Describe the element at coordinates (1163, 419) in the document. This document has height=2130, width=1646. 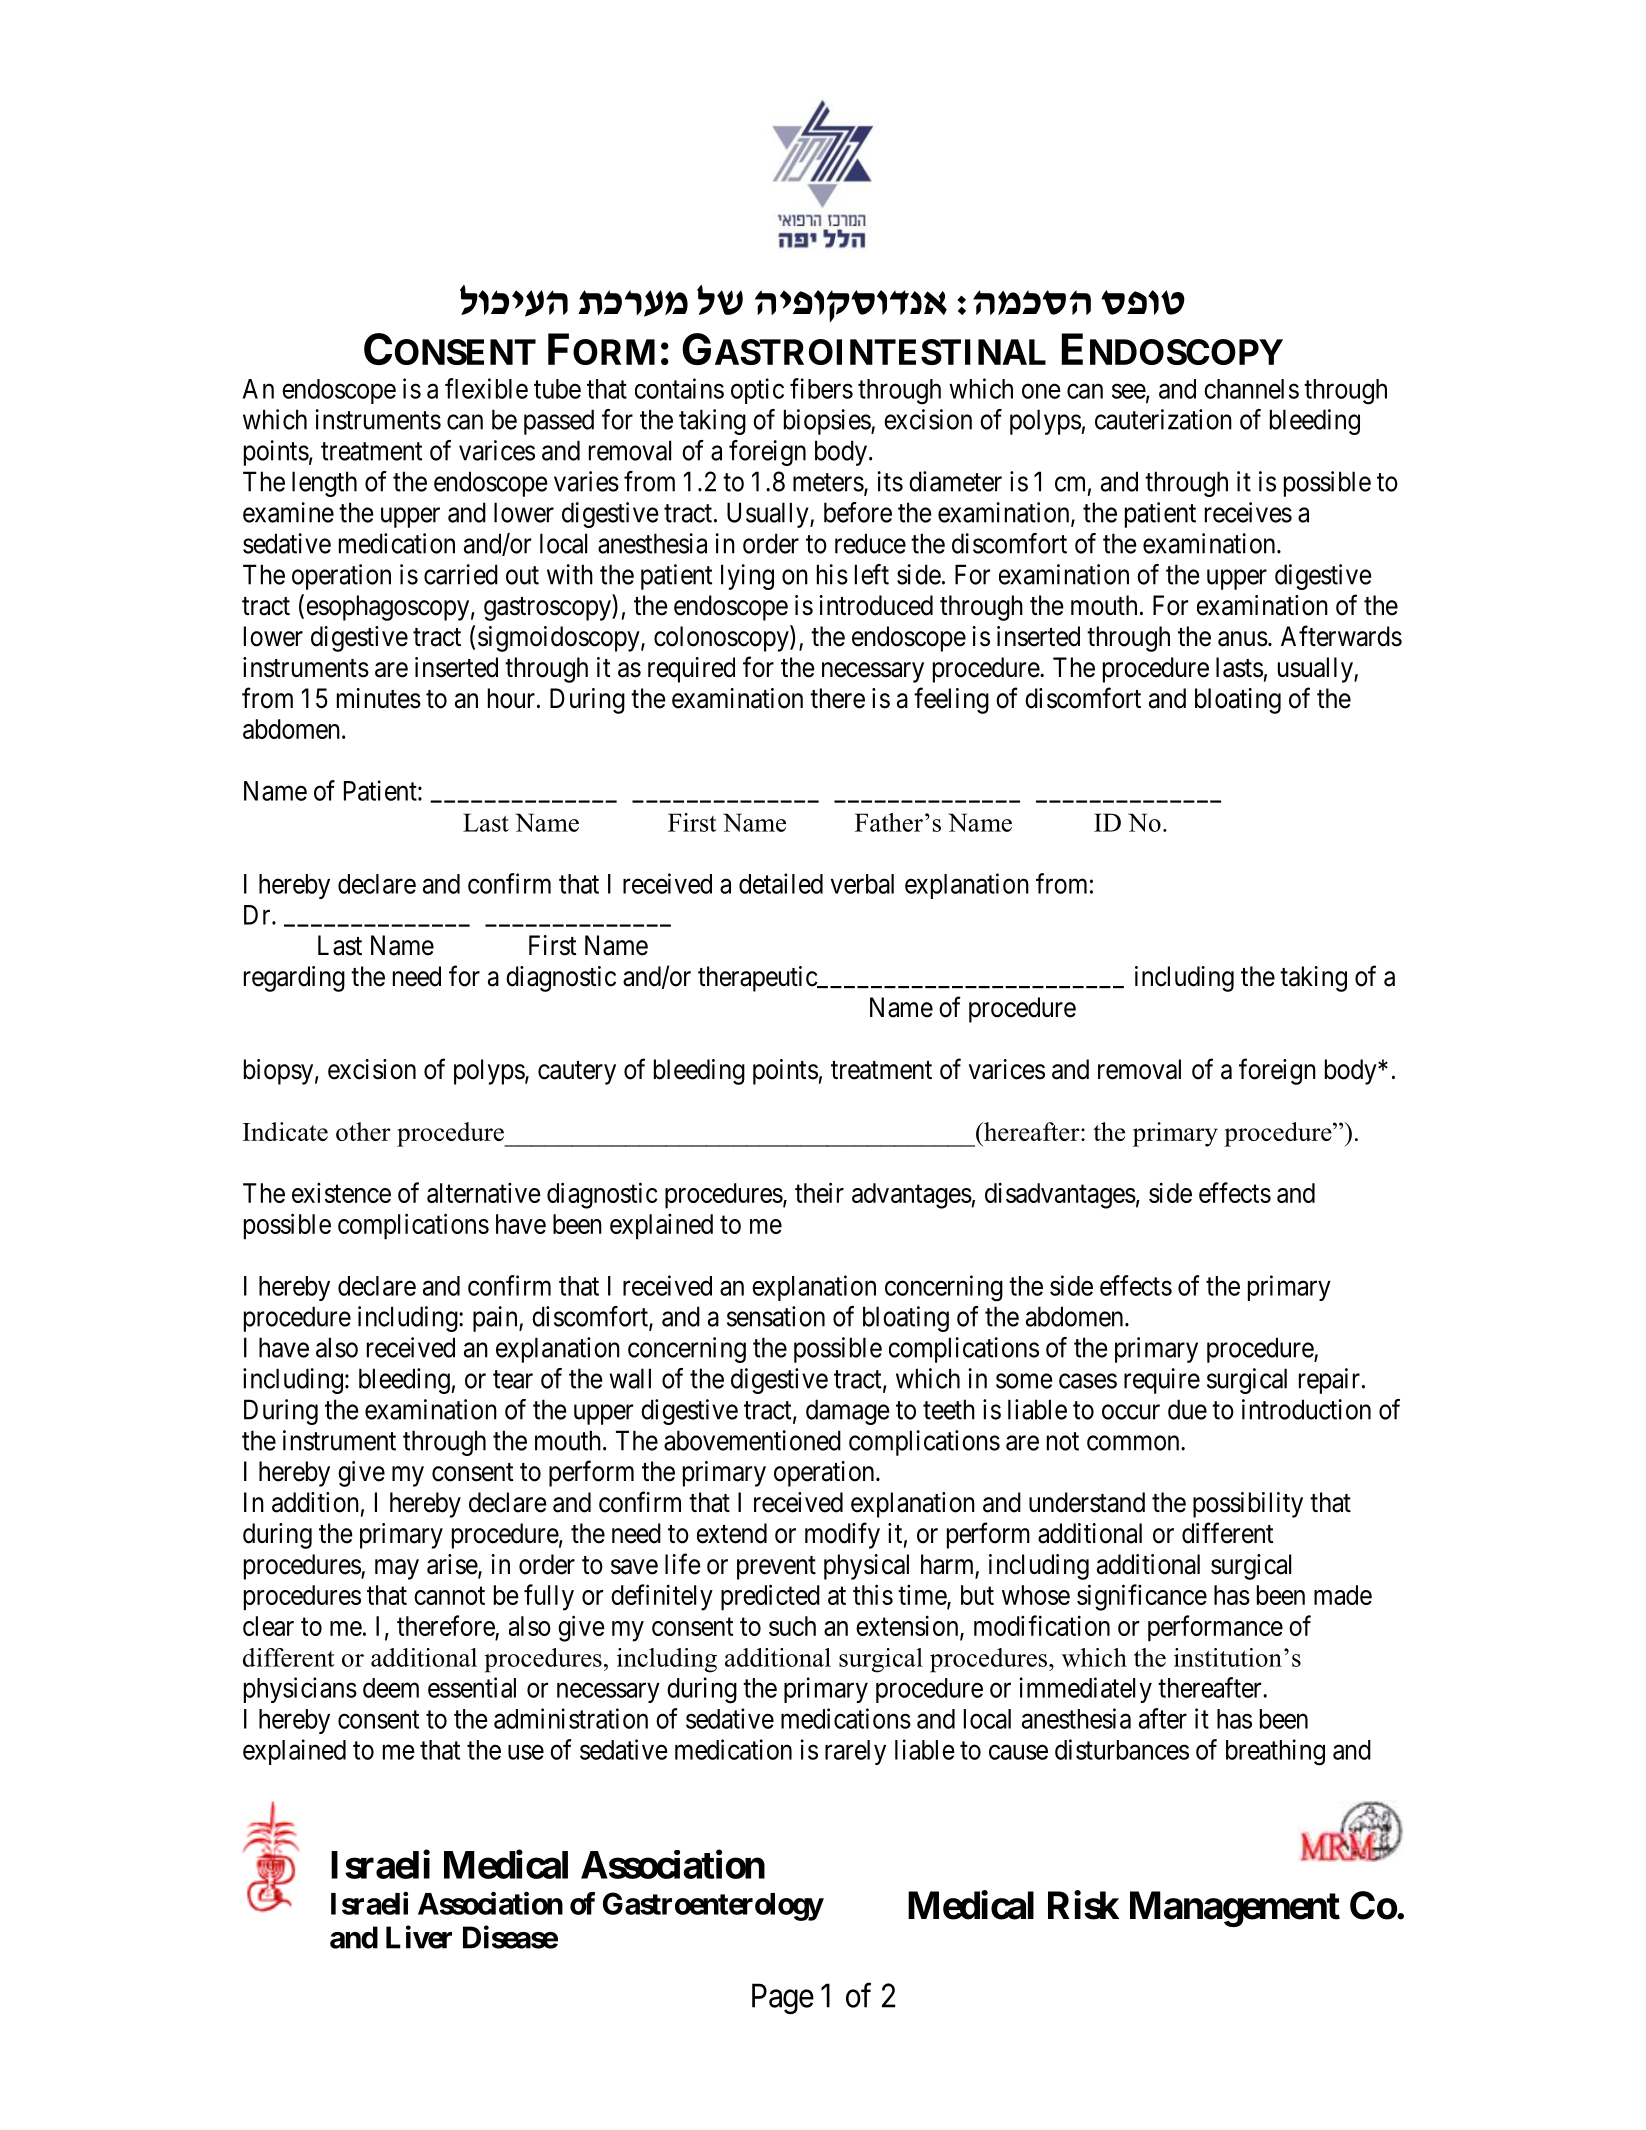
I see `cauterization` at that location.
